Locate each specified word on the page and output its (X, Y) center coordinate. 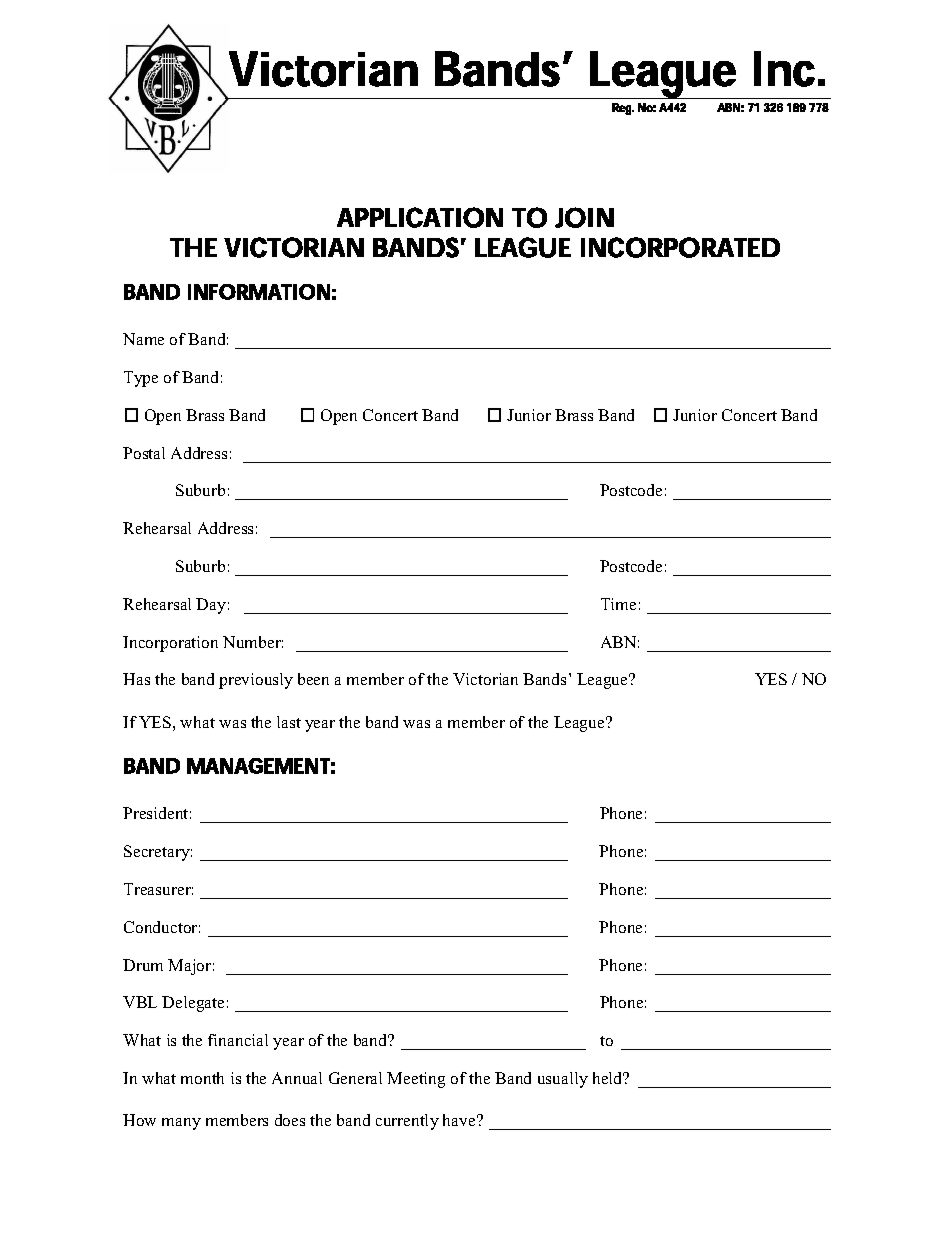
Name (143, 339)
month (202, 1078)
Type (141, 379)
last (289, 722)
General (355, 1078)
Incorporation (170, 644)
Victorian (485, 679)
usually (563, 1080)
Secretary (158, 853)
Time (618, 604)
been (313, 679)
